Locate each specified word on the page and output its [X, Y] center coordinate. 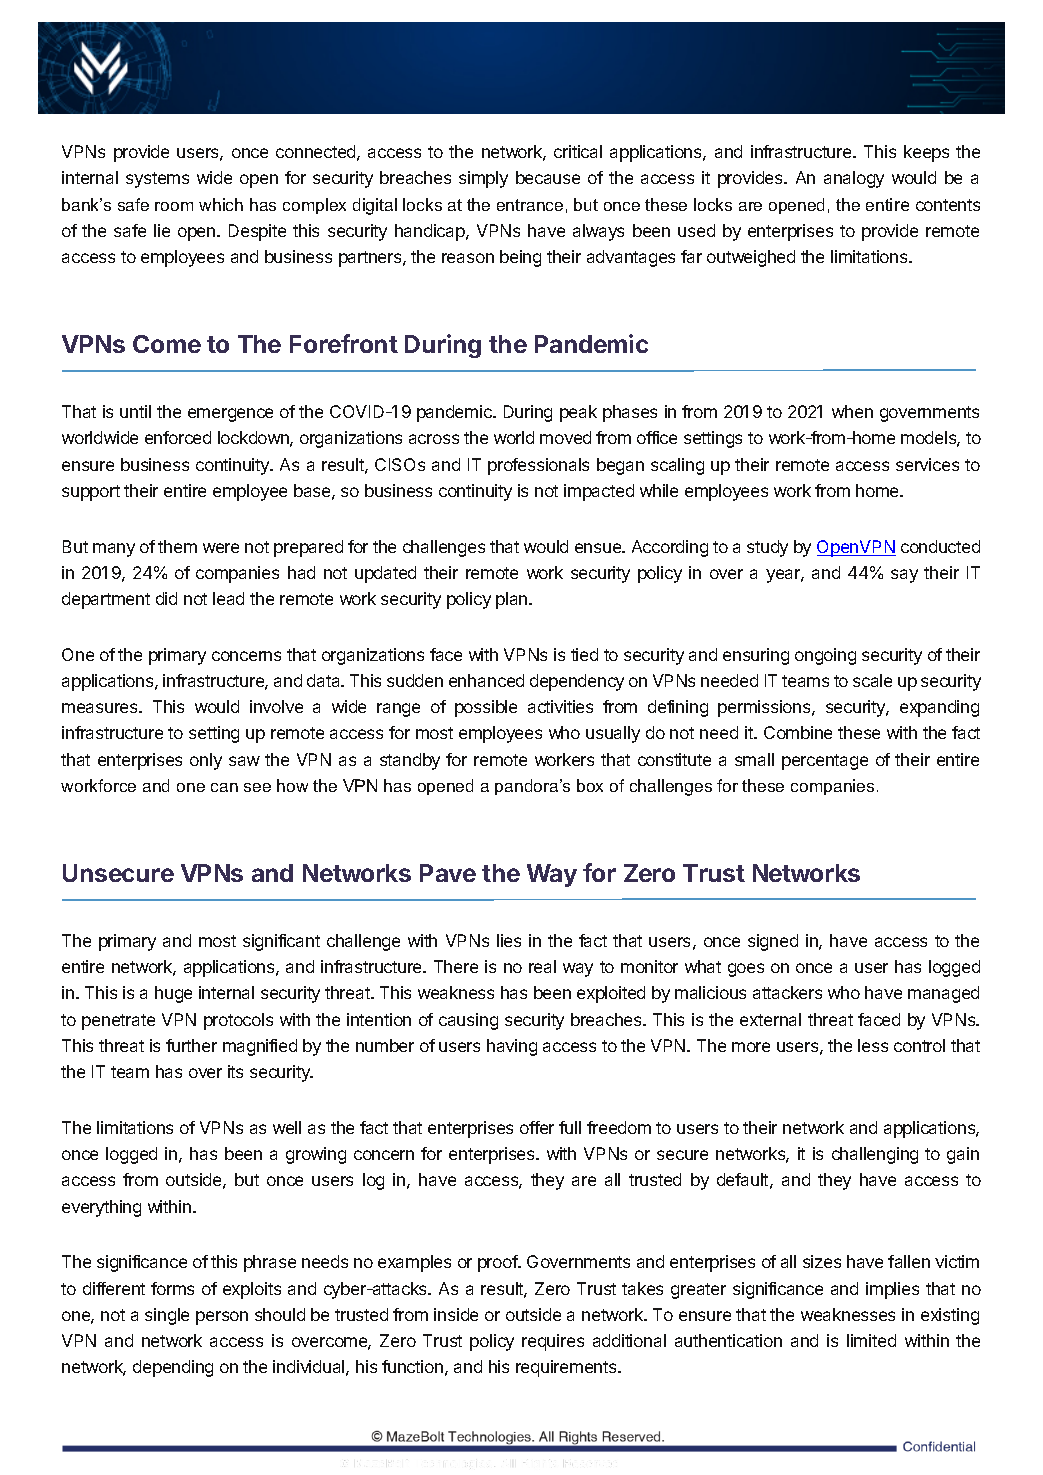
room [174, 206]
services [927, 464]
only [206, 761]
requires [553, 1342]
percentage [825, 762]
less [873, 1045]
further [191, 1045]
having [512, 1047]
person [222, 1318]
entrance [530, 205]
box [590, 785]
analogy [854, 179]
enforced [178, 437]
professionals [538, 466]
